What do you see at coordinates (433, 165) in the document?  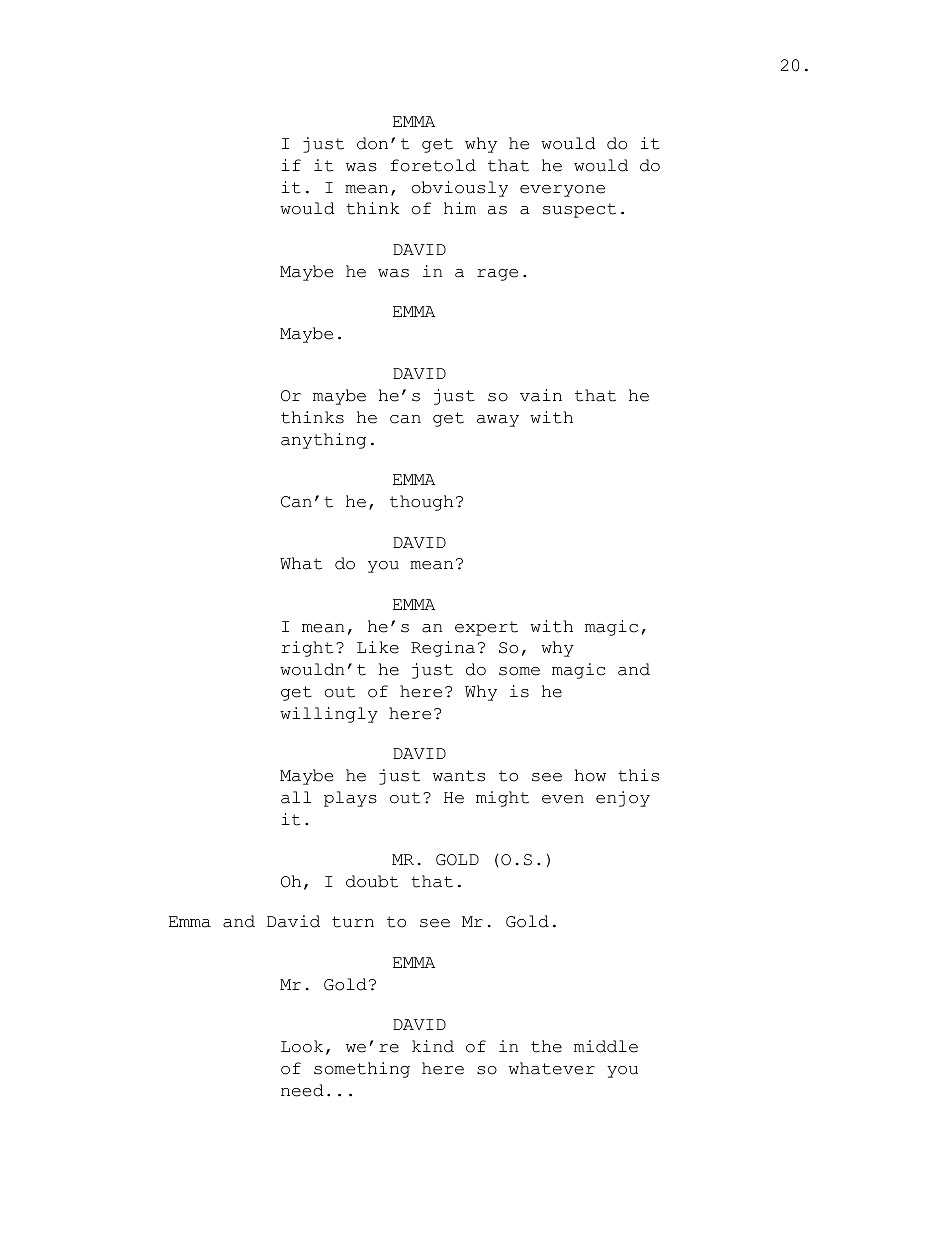 I see `foretold` at bounding box center [433, 165].
